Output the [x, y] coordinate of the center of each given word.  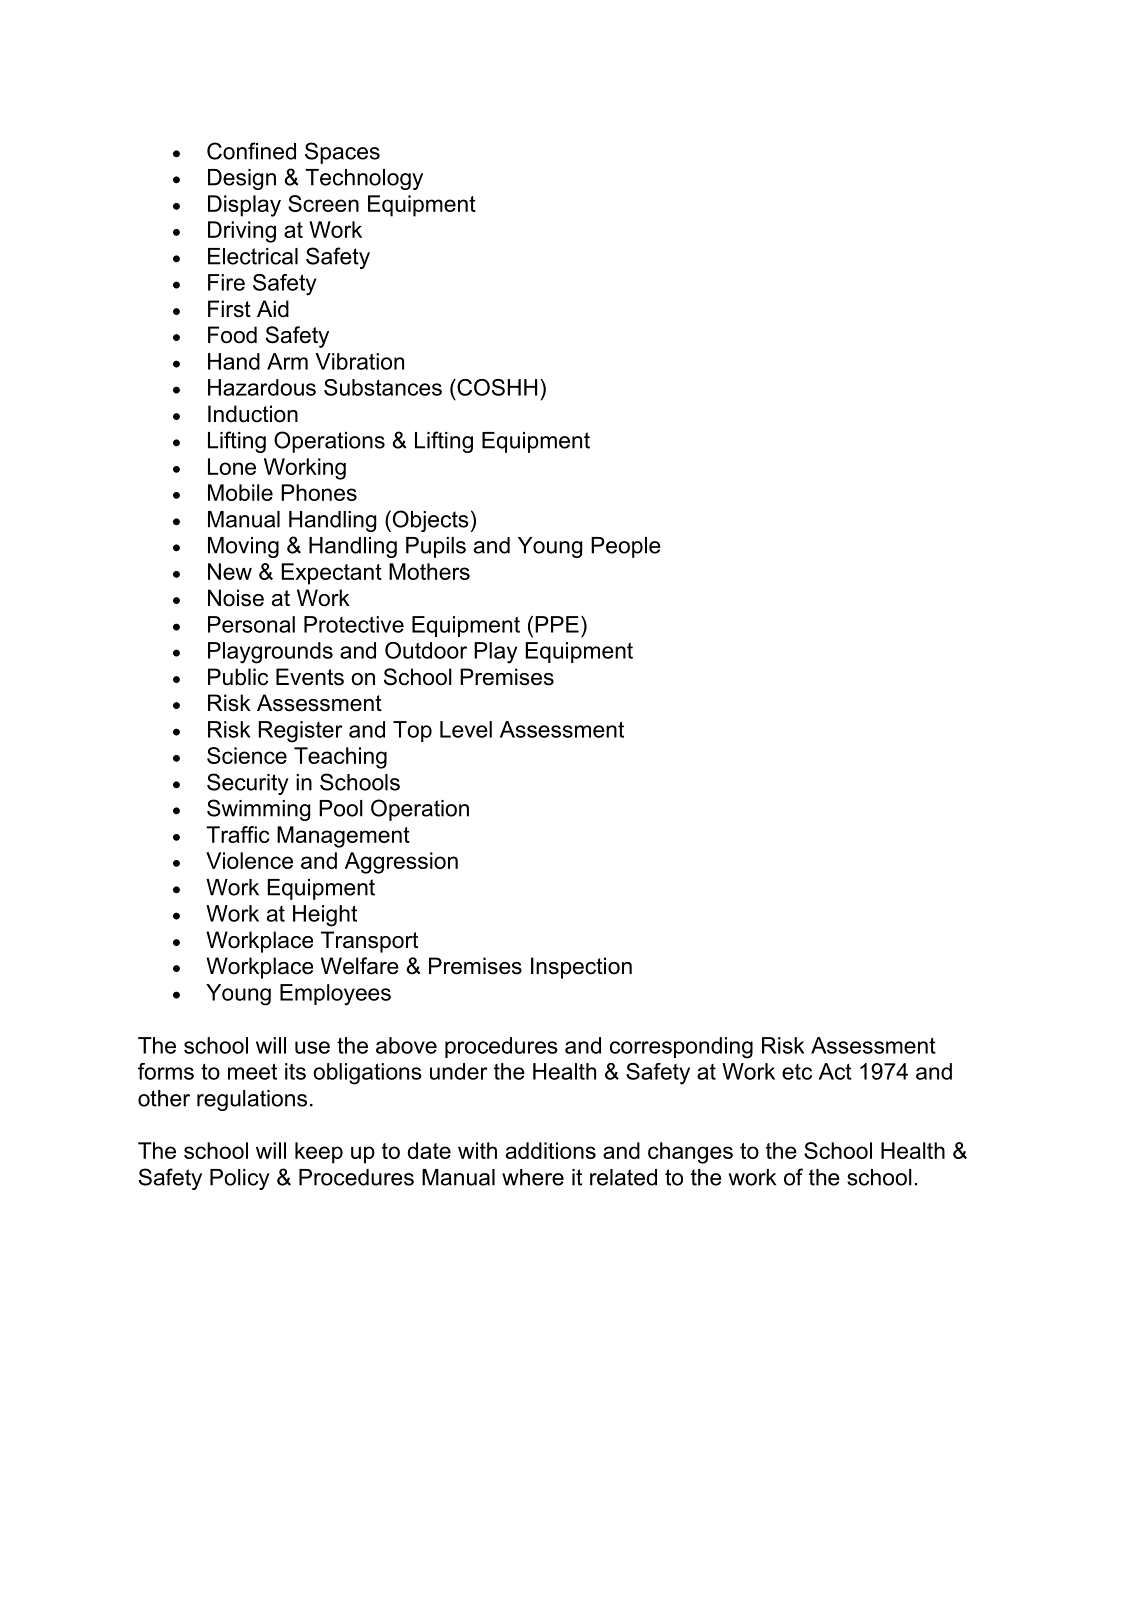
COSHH [496, 387]
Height [325, 916]
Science [247, 755]
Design [242, 179]
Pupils [436, 547]
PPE [557, 624]
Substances [383, 387]
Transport [369, 942]
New [230, 571]
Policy [240, 1179]
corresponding [681, 1048]
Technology [364, 179]
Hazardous [262, 387]
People [626, 547]
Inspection [581, 968]
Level [466, 729]
